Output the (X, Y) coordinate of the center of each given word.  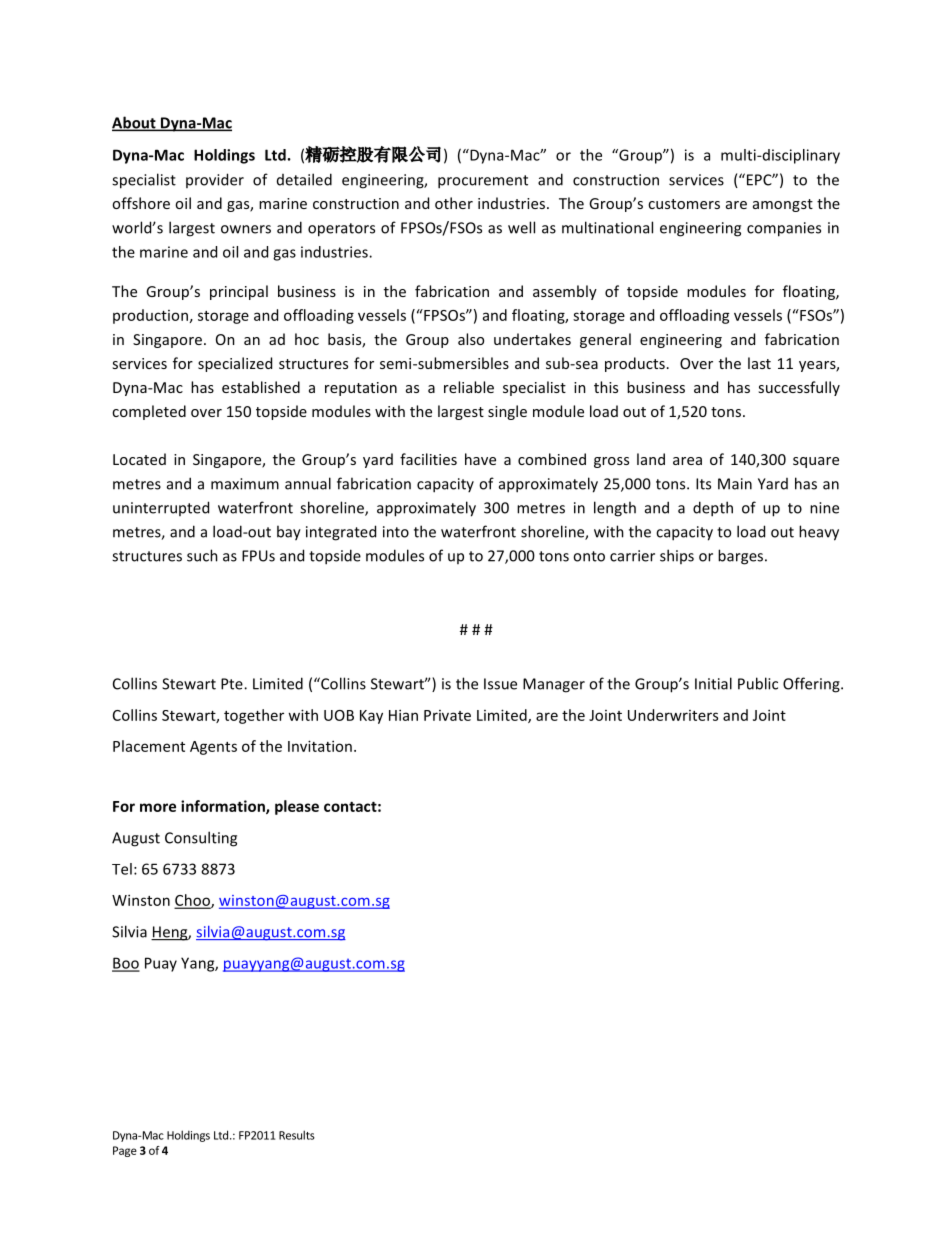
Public (758, 683)
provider (215, 180)
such (202, 555)
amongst (783, 205)
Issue (500, 684)
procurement (483, 182)
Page (125, 1151)
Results (297, 1135)
